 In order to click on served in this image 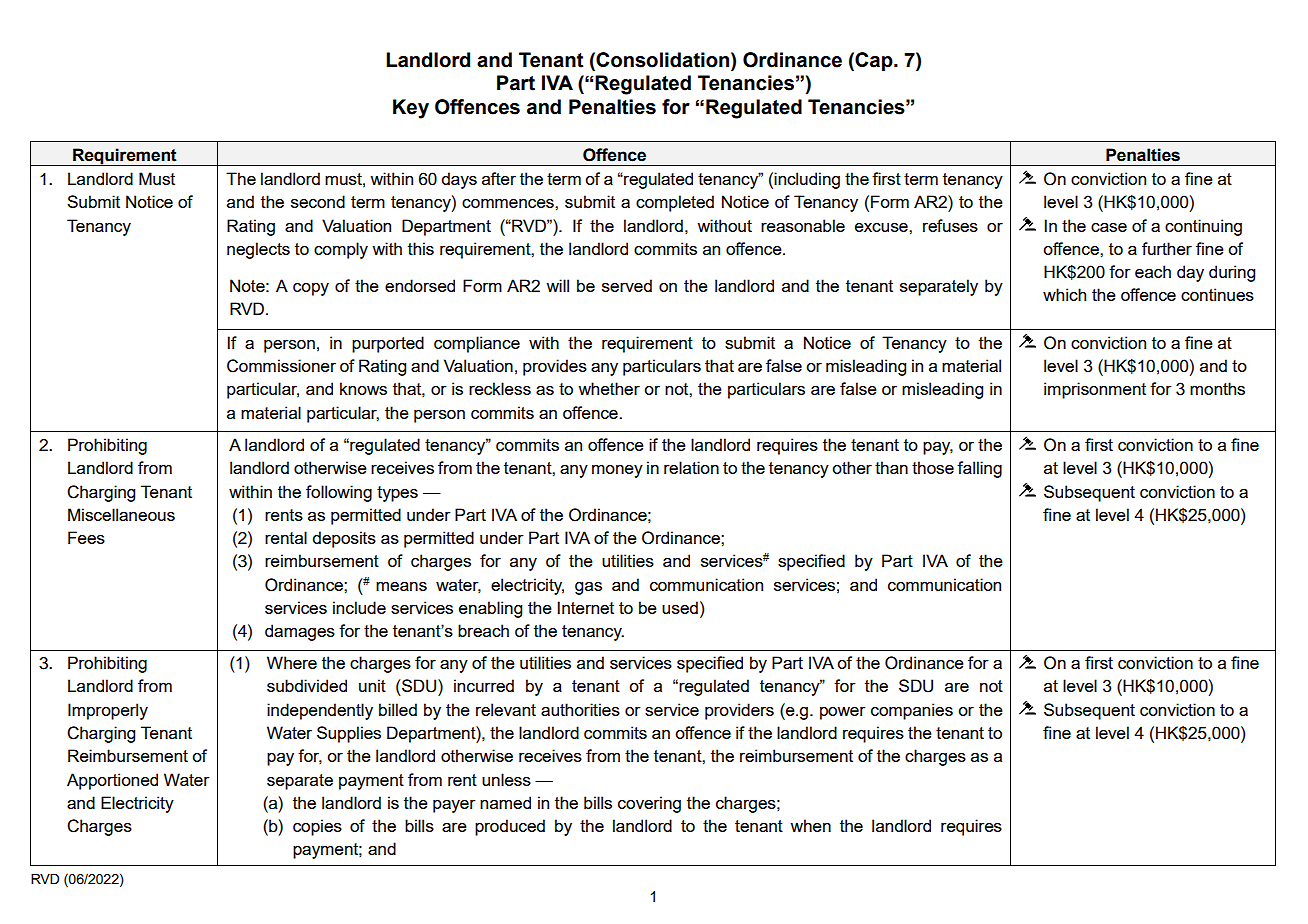, I will do `click(627, 285)`.
